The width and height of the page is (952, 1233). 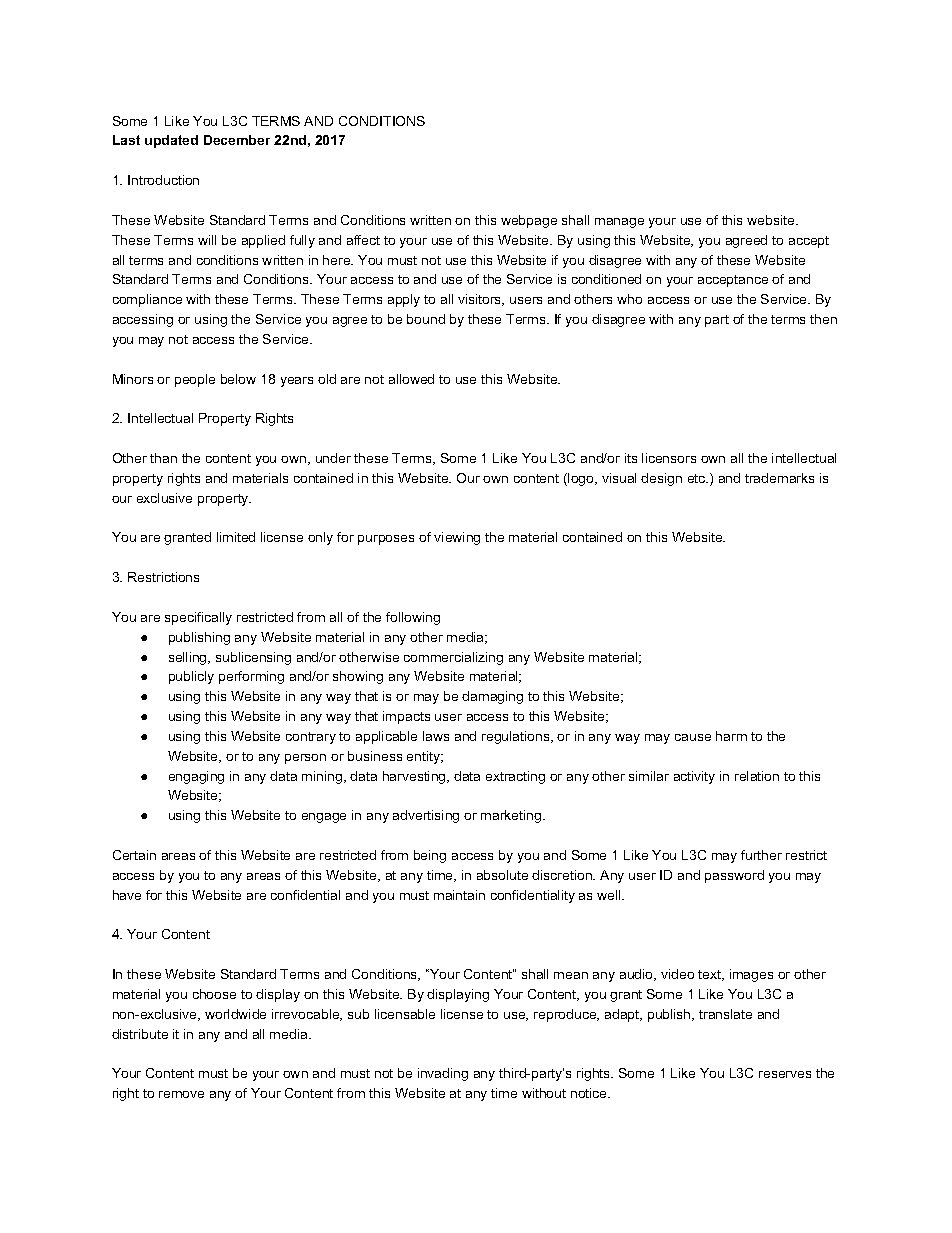 What do you see at coordinates (163, 180) in the page?
I see `Introduction` at bounding box center [163, 180].
